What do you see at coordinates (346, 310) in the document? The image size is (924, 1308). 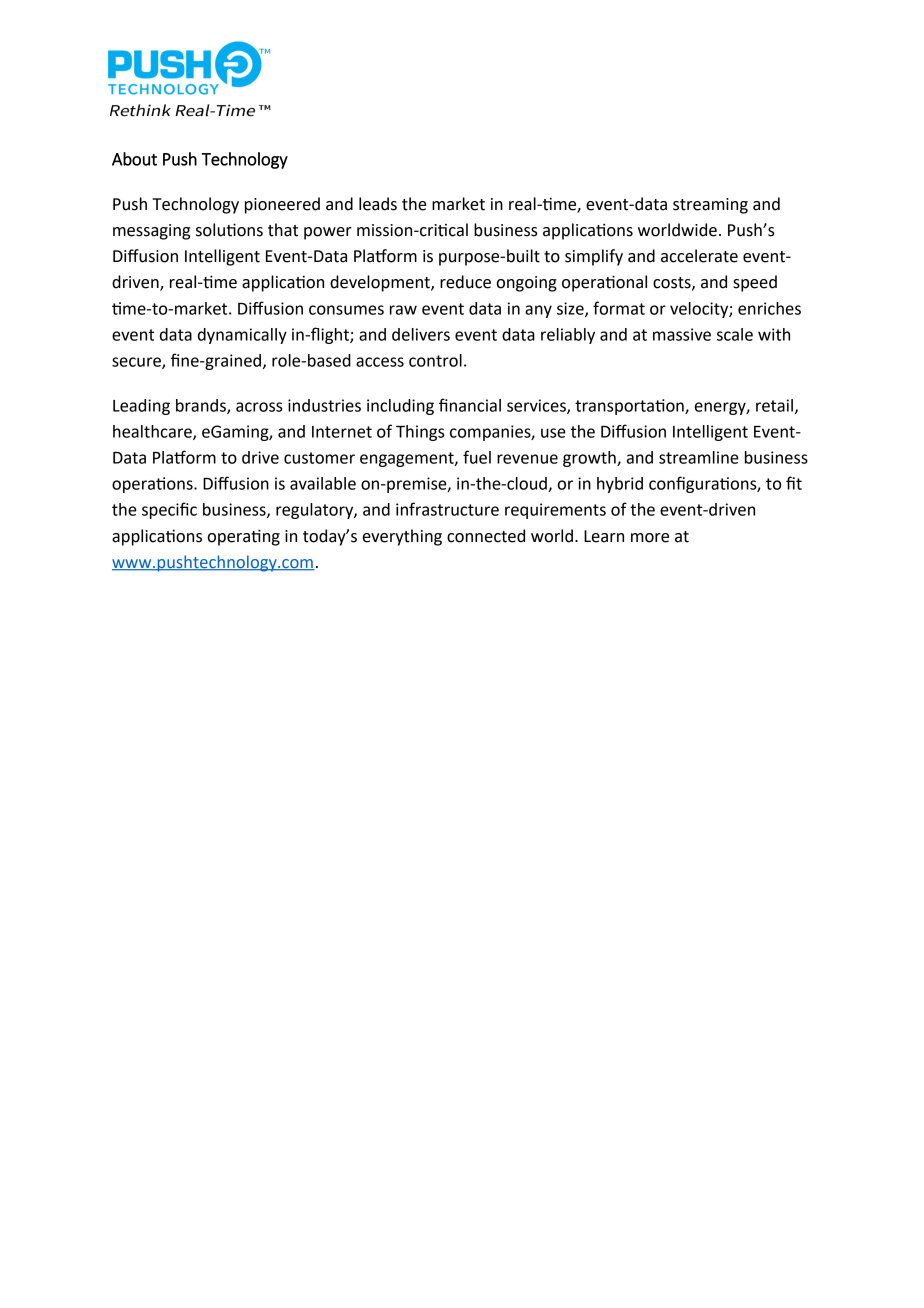 I see `consumes` at bounding box center [346, 310].
